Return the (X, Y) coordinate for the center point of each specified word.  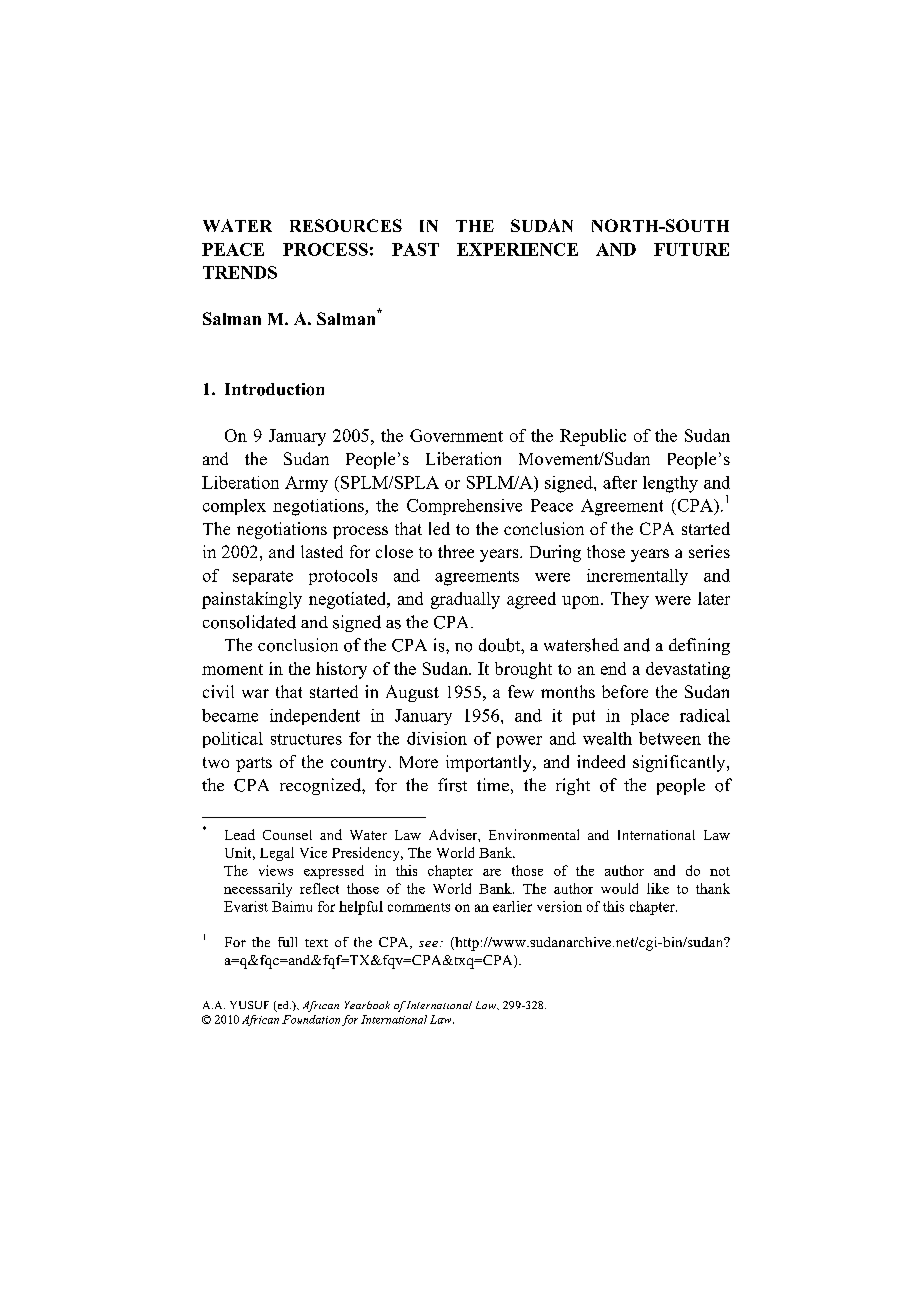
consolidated (249, 622)
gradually (465, 600)
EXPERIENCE (517, 249)
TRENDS (240, 272)
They (630, 600)
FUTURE (691, 249)
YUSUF (249, 1005)
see (430, 944)
